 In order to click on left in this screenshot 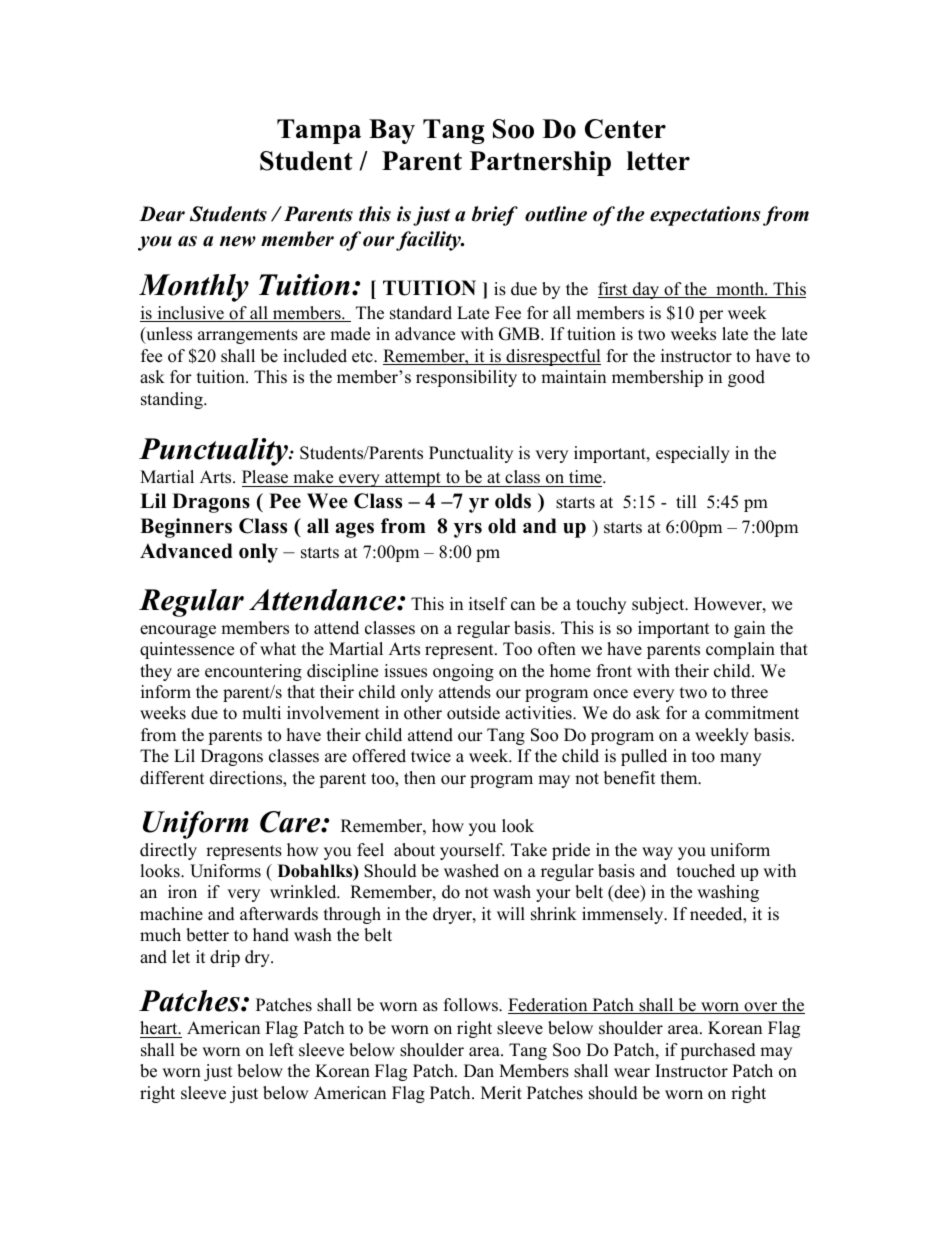, I will do `click(281, 1050)`.
